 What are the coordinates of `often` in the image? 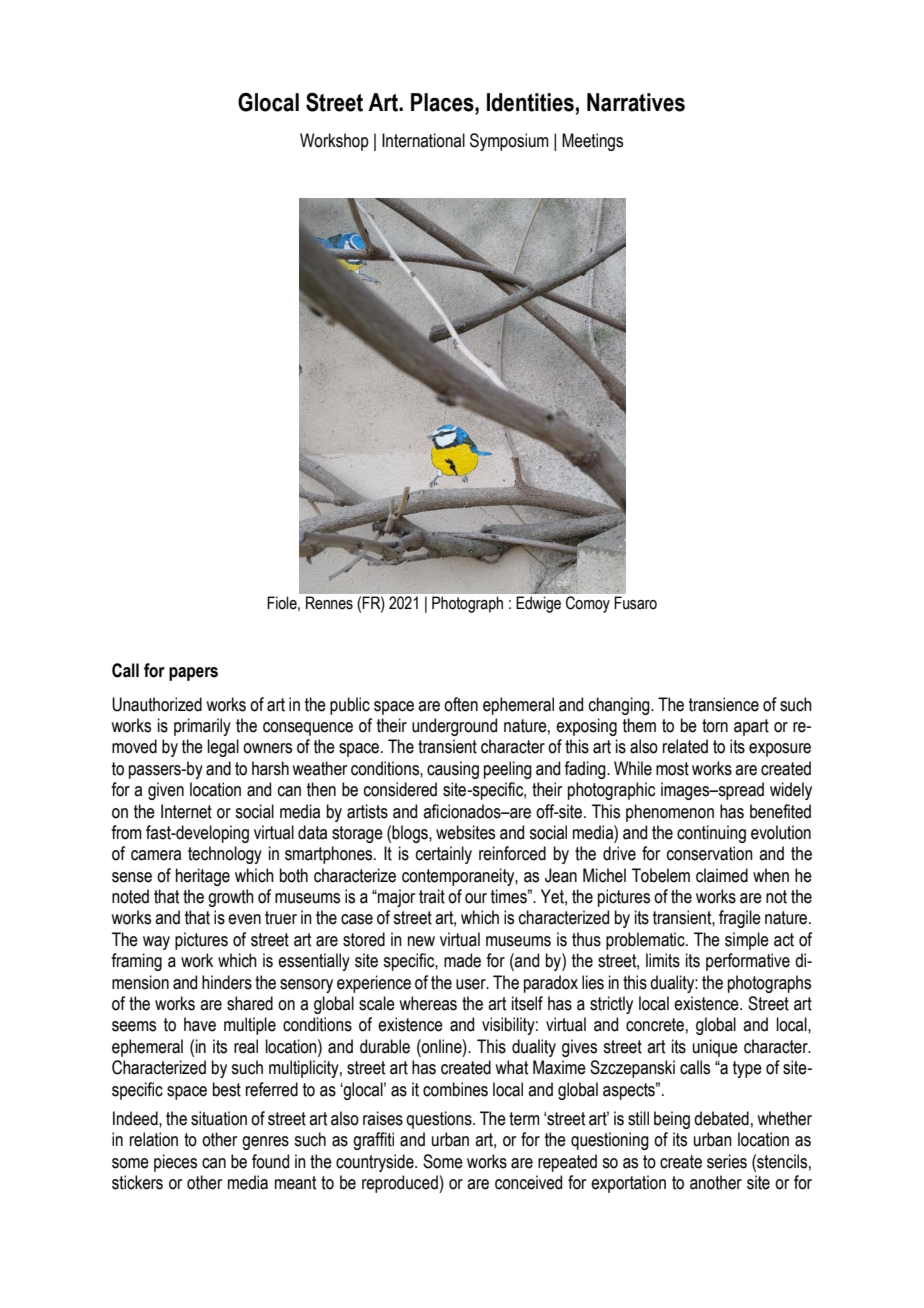 It's located at (461, 704).
